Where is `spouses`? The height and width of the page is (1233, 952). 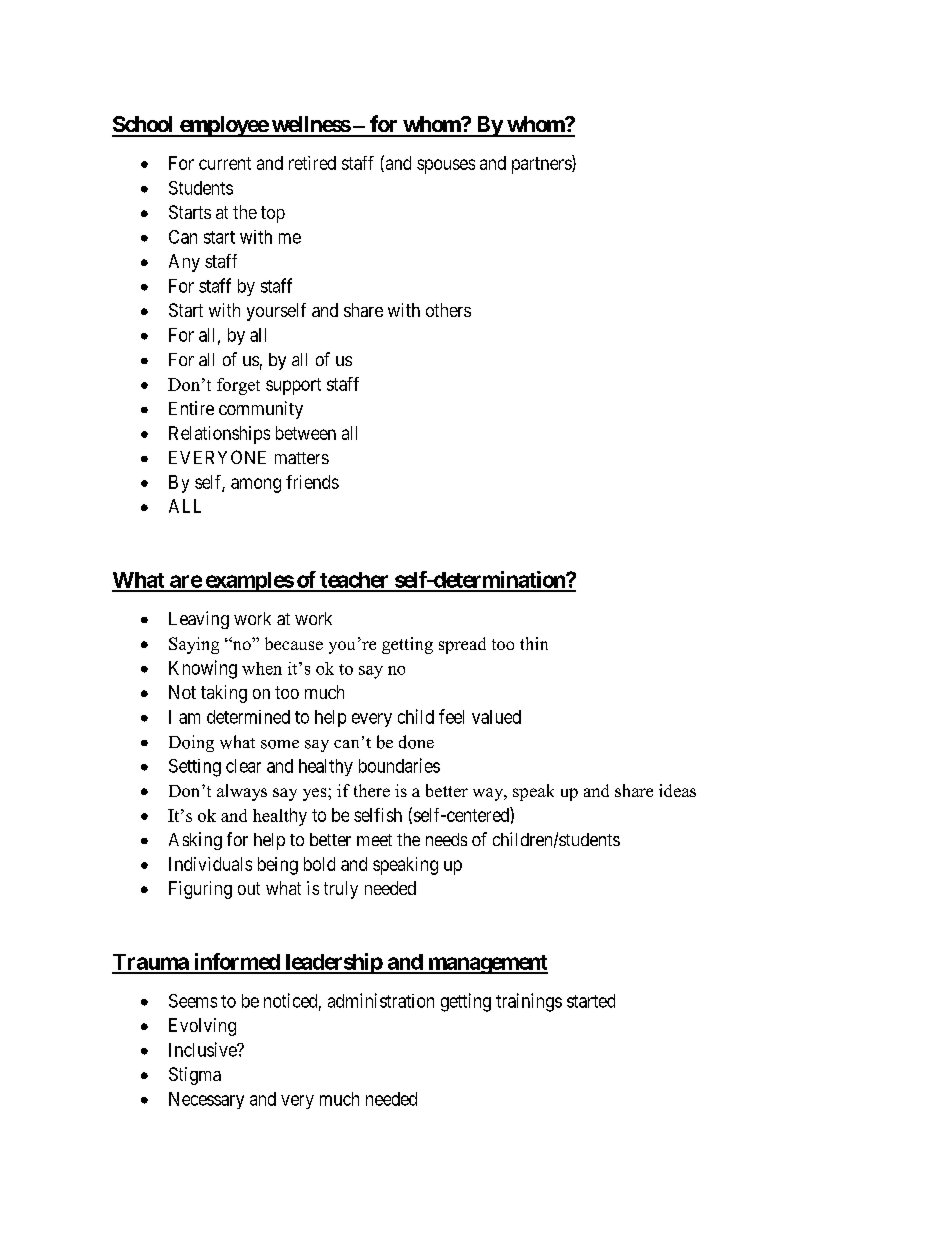 spouses is located at coordinates (446, 166).
